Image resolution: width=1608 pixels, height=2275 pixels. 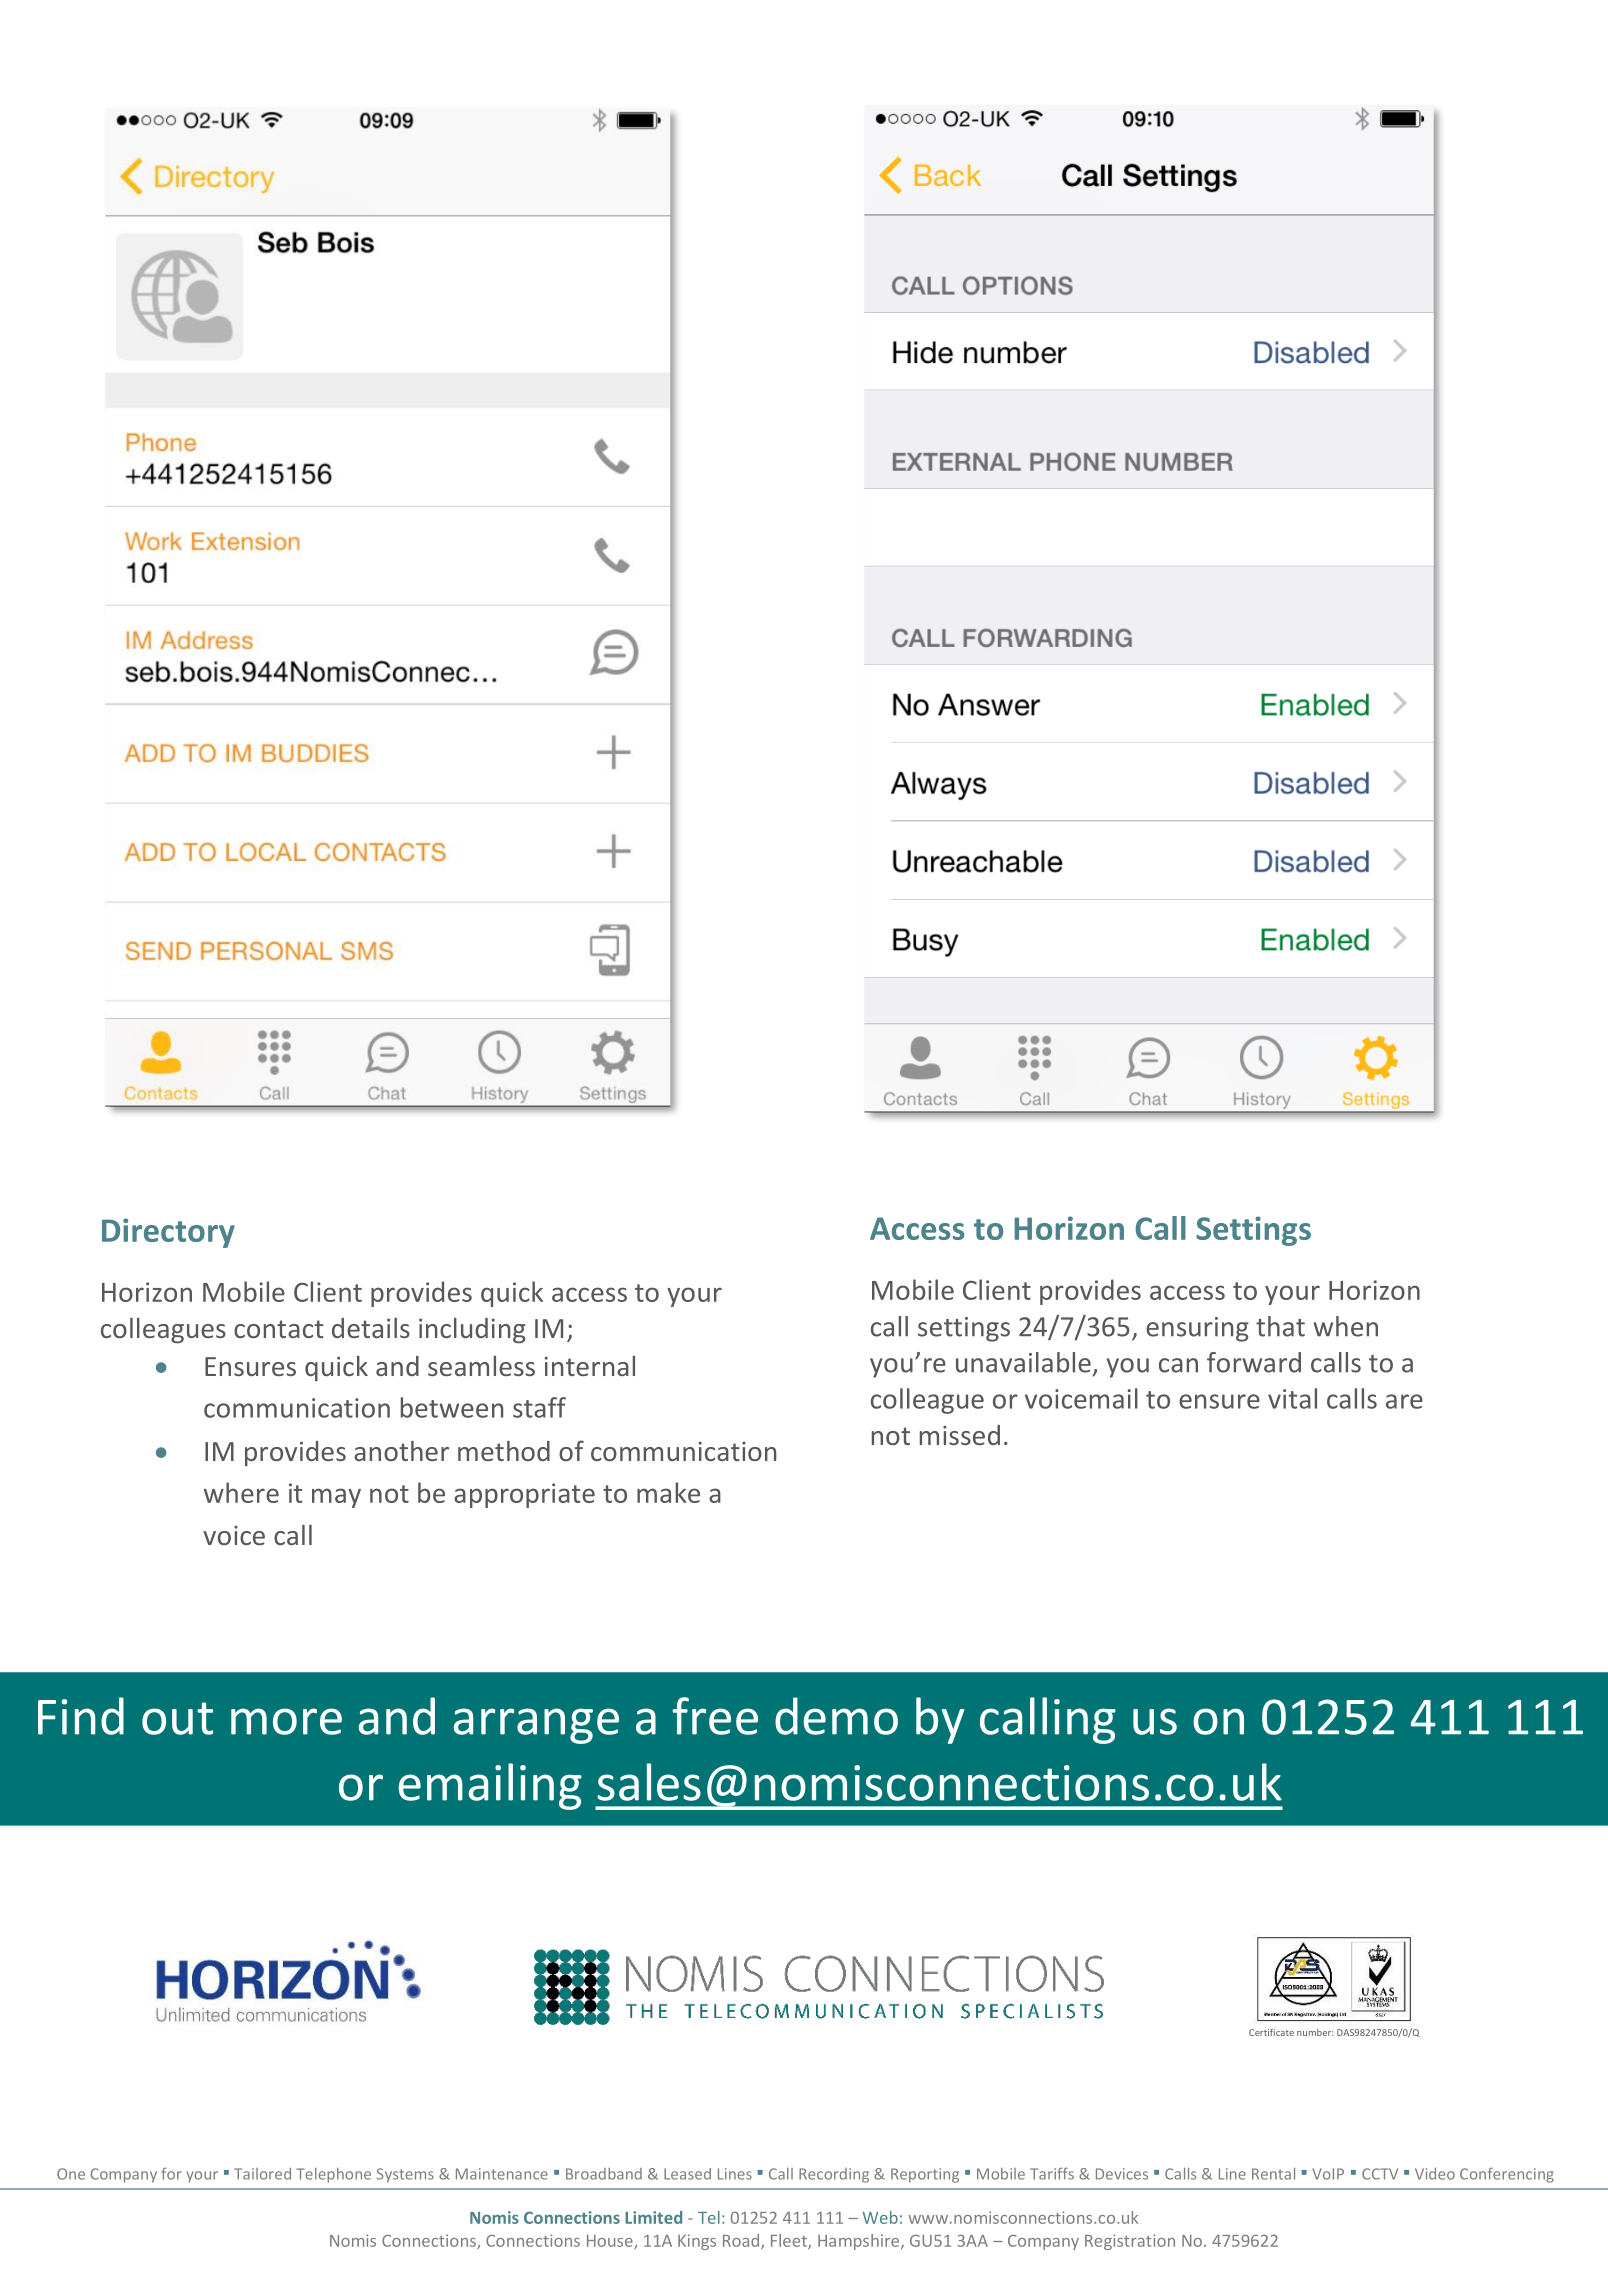 What do you see at coordinates (1345, 1326) in the document?
I see `when` at bounding box center [1345, 1326].
